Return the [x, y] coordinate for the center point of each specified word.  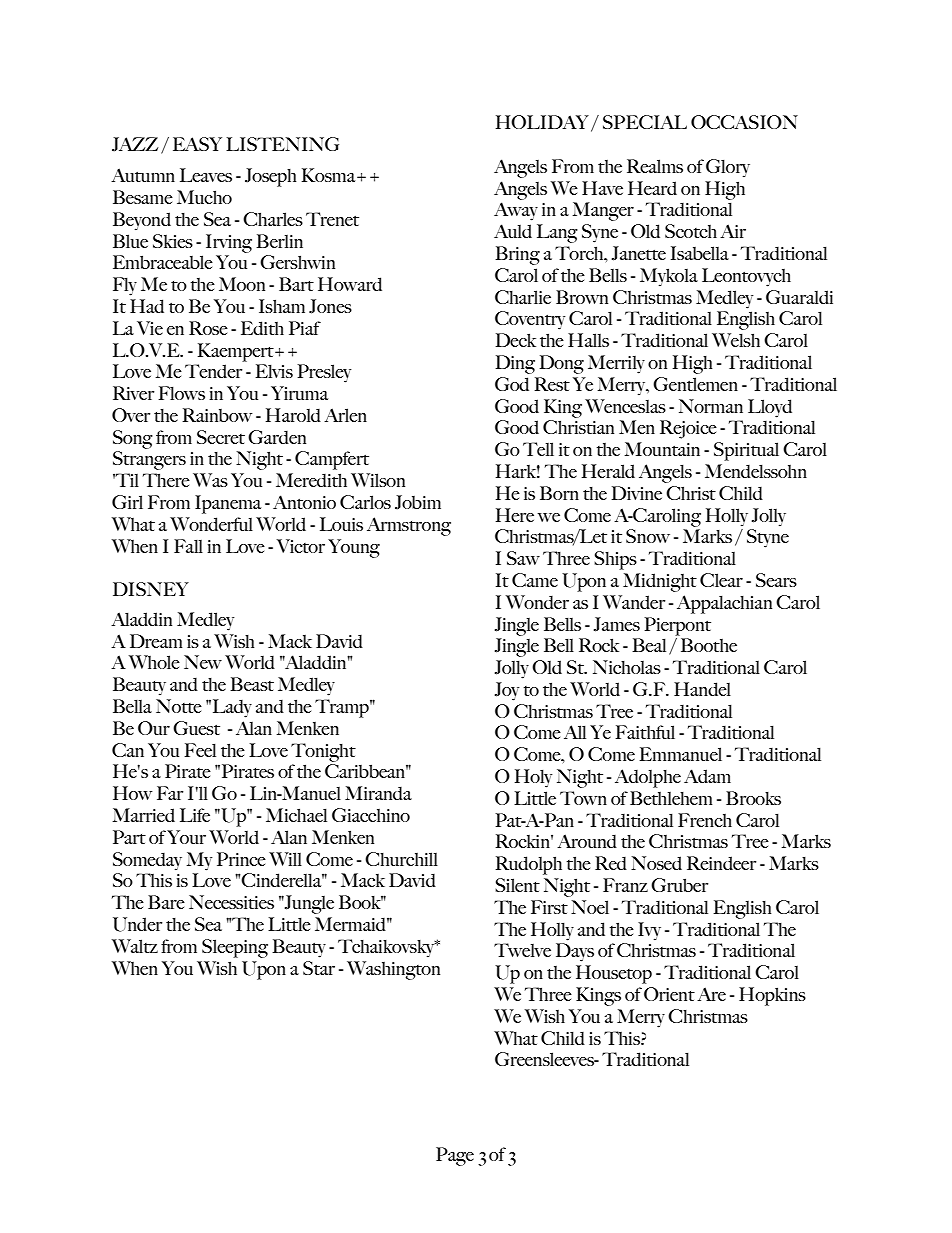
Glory [728, 168]
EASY [197, 144]
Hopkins [772, 996]
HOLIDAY [542, 122]
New [203, 662]
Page [455, 1156]
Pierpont [677, 626]
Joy [507, 691]
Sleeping [235, 948]
